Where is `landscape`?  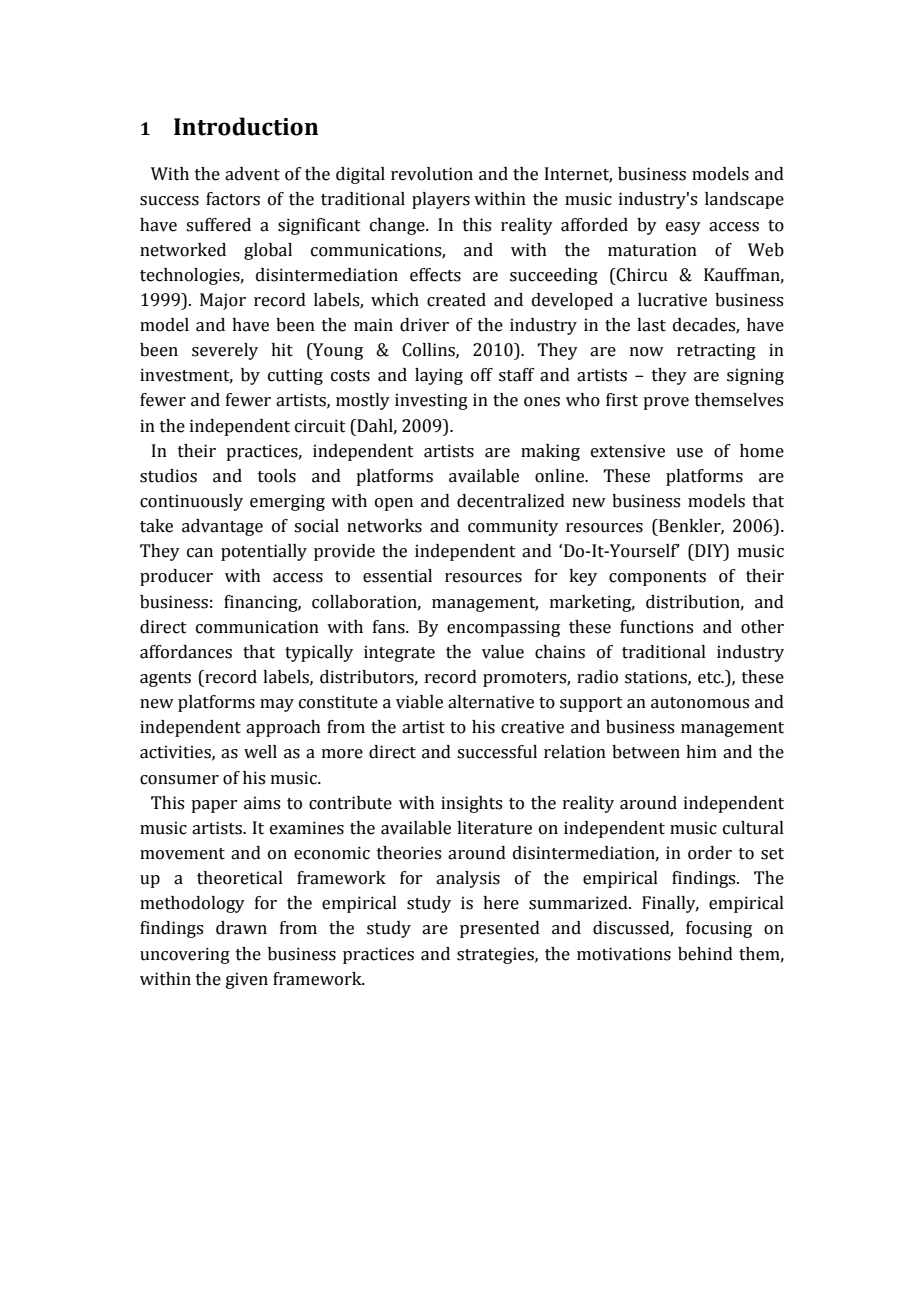
landscape is located at coordinates (744, 200).
